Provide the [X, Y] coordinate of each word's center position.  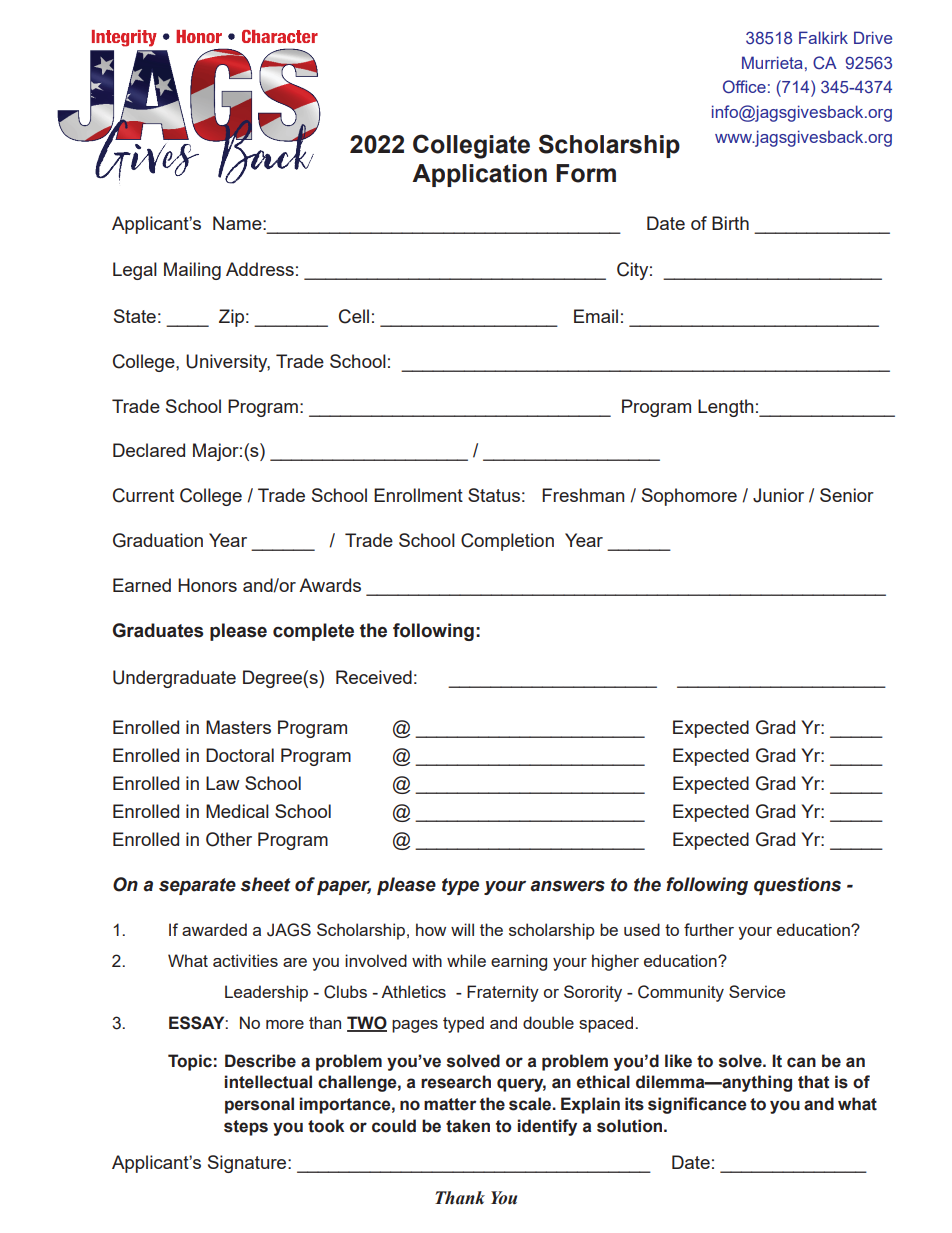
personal [259, 1105]
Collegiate [471, 146]
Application [479, 175]
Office [744, 86]
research [456, 1082]
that [813, 1082]
